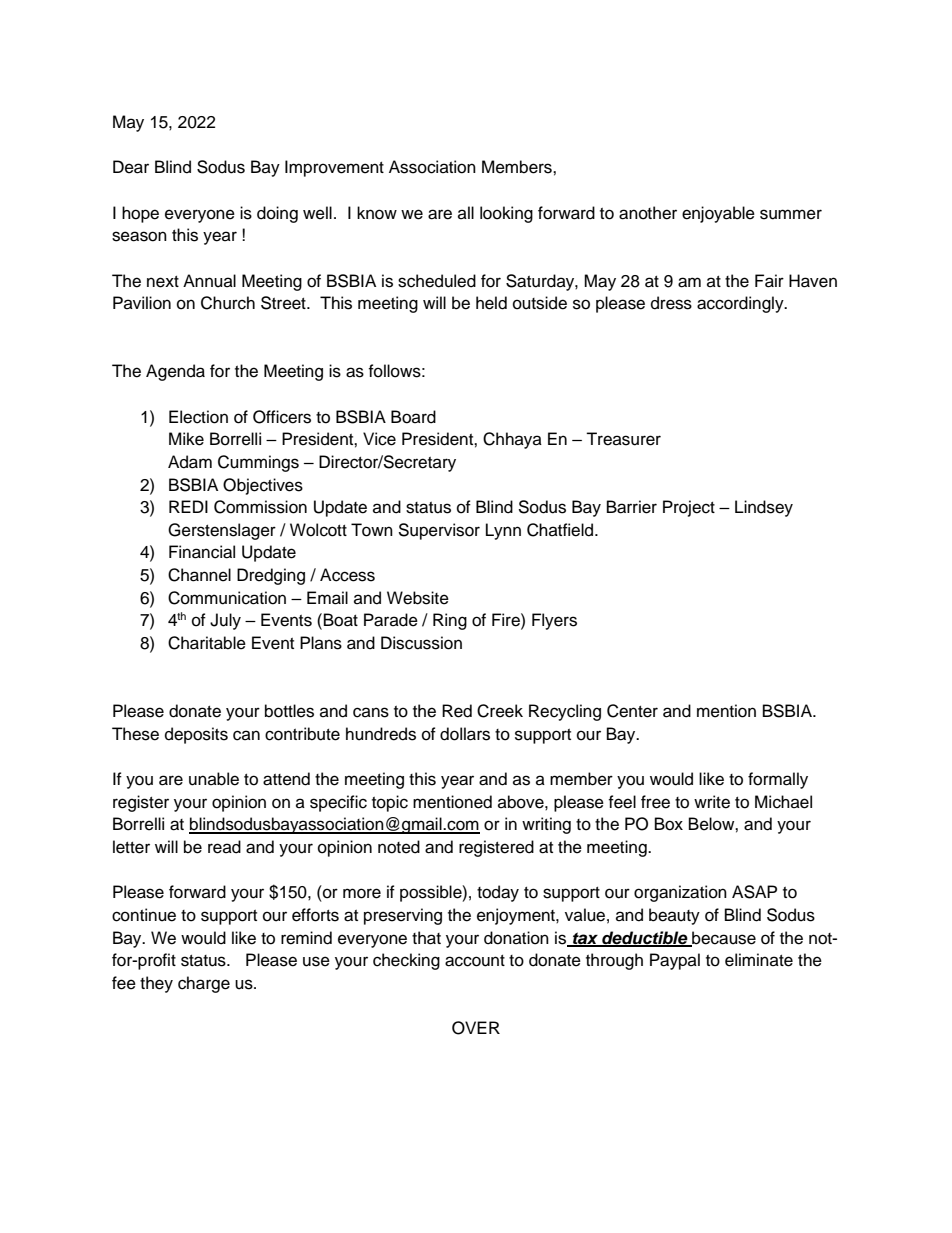  What do you see at coordinates (277, 214) in the image?
I see `doing` at bounding box center [277, 214].
